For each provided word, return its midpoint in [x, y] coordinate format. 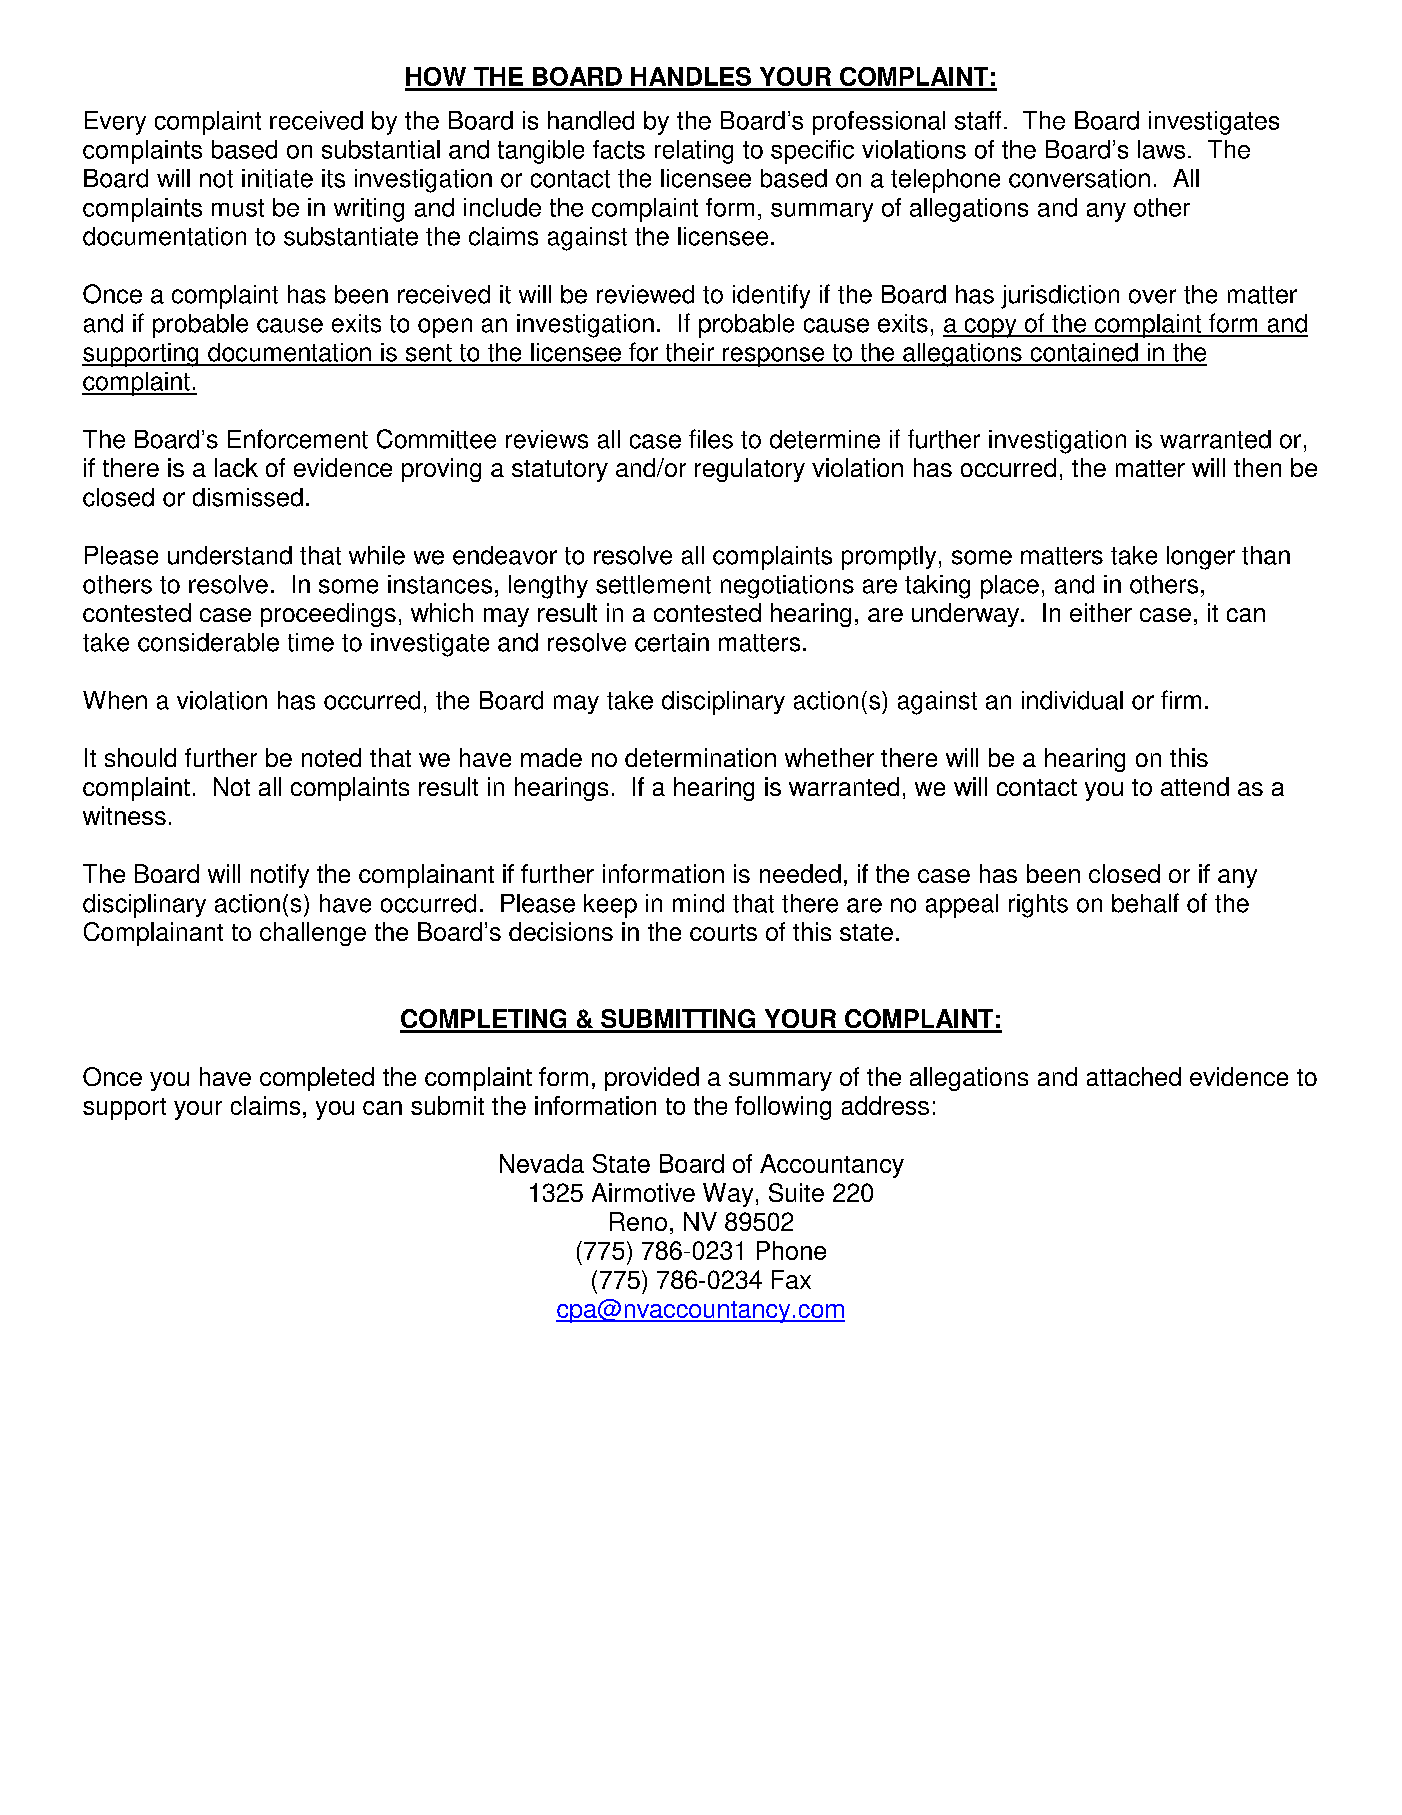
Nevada [542, 1163]
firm [1181, 699]
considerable [208, 642]
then [1257, 467]
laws [1161, 149]
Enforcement [298, 439]
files [711, 439]
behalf [1145, 903]
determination [700, 757]
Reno [638, 1221]
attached [1134, 1076]
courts [723, 932]
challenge [313, 934]
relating [694, 152]
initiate [277, 178]
